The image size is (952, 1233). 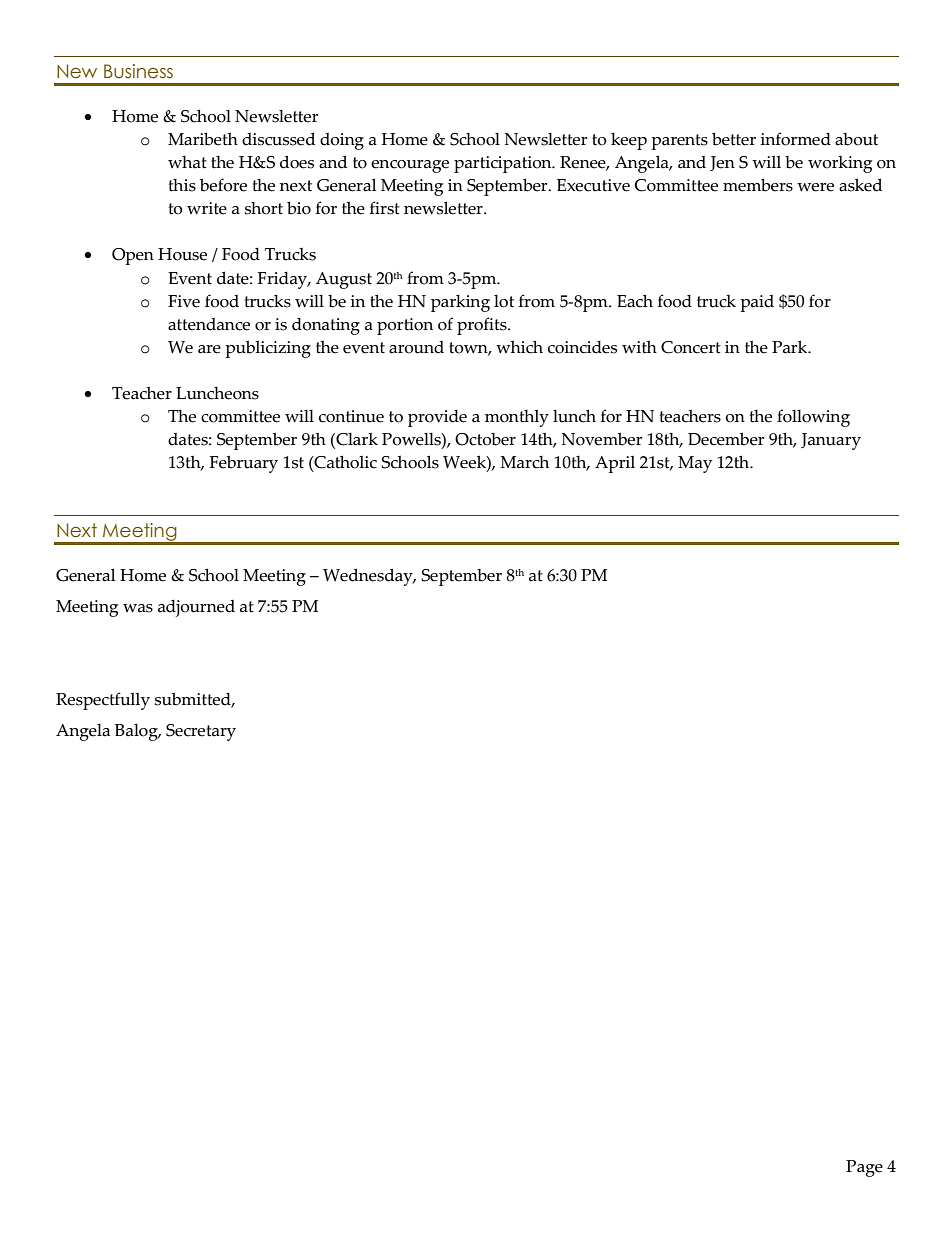 I want to click on participation, so click(x=504, y=164).
